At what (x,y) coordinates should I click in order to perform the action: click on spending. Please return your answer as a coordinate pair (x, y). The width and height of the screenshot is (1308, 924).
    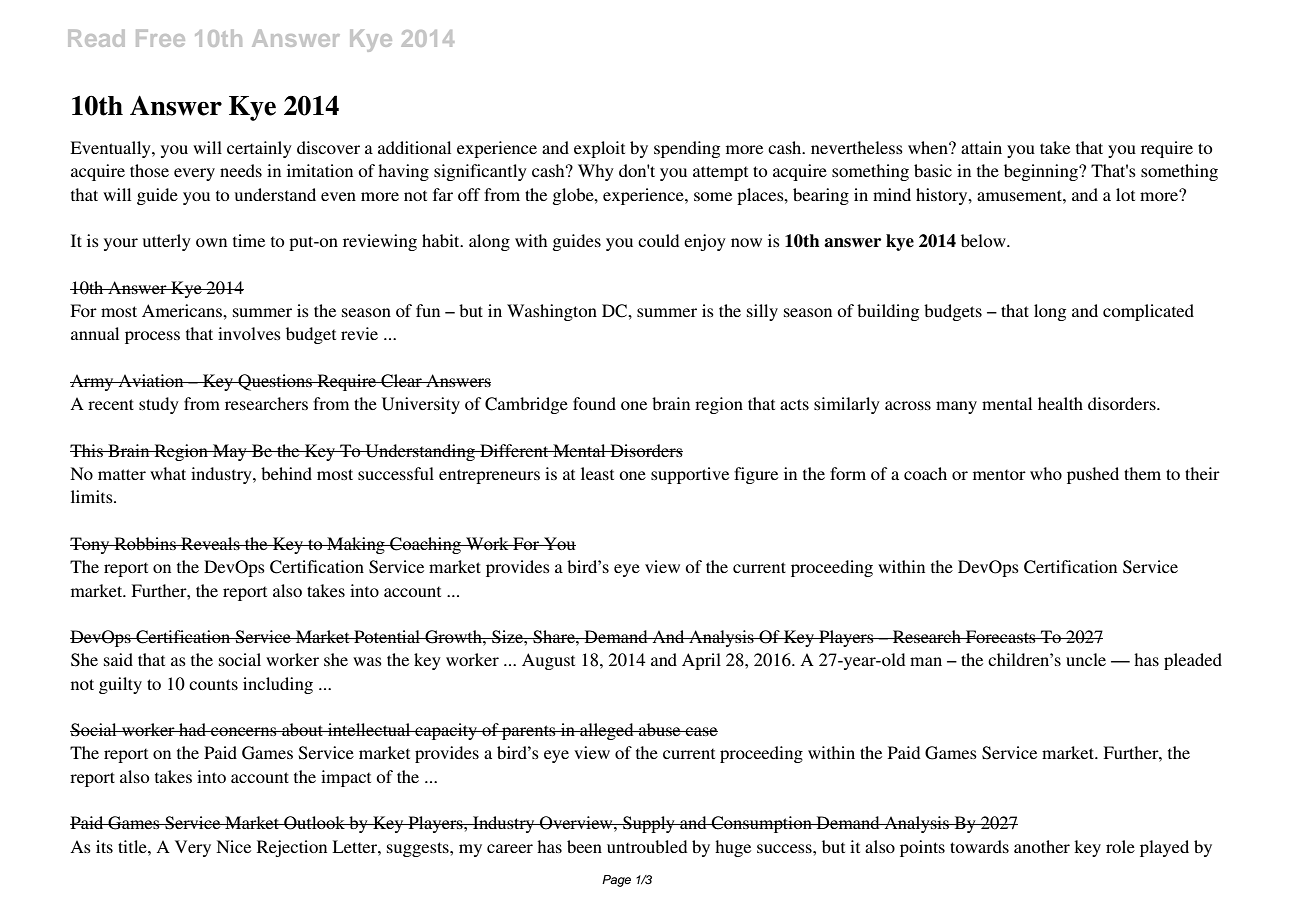
    Looking at the image, I should click on (687, 149).
